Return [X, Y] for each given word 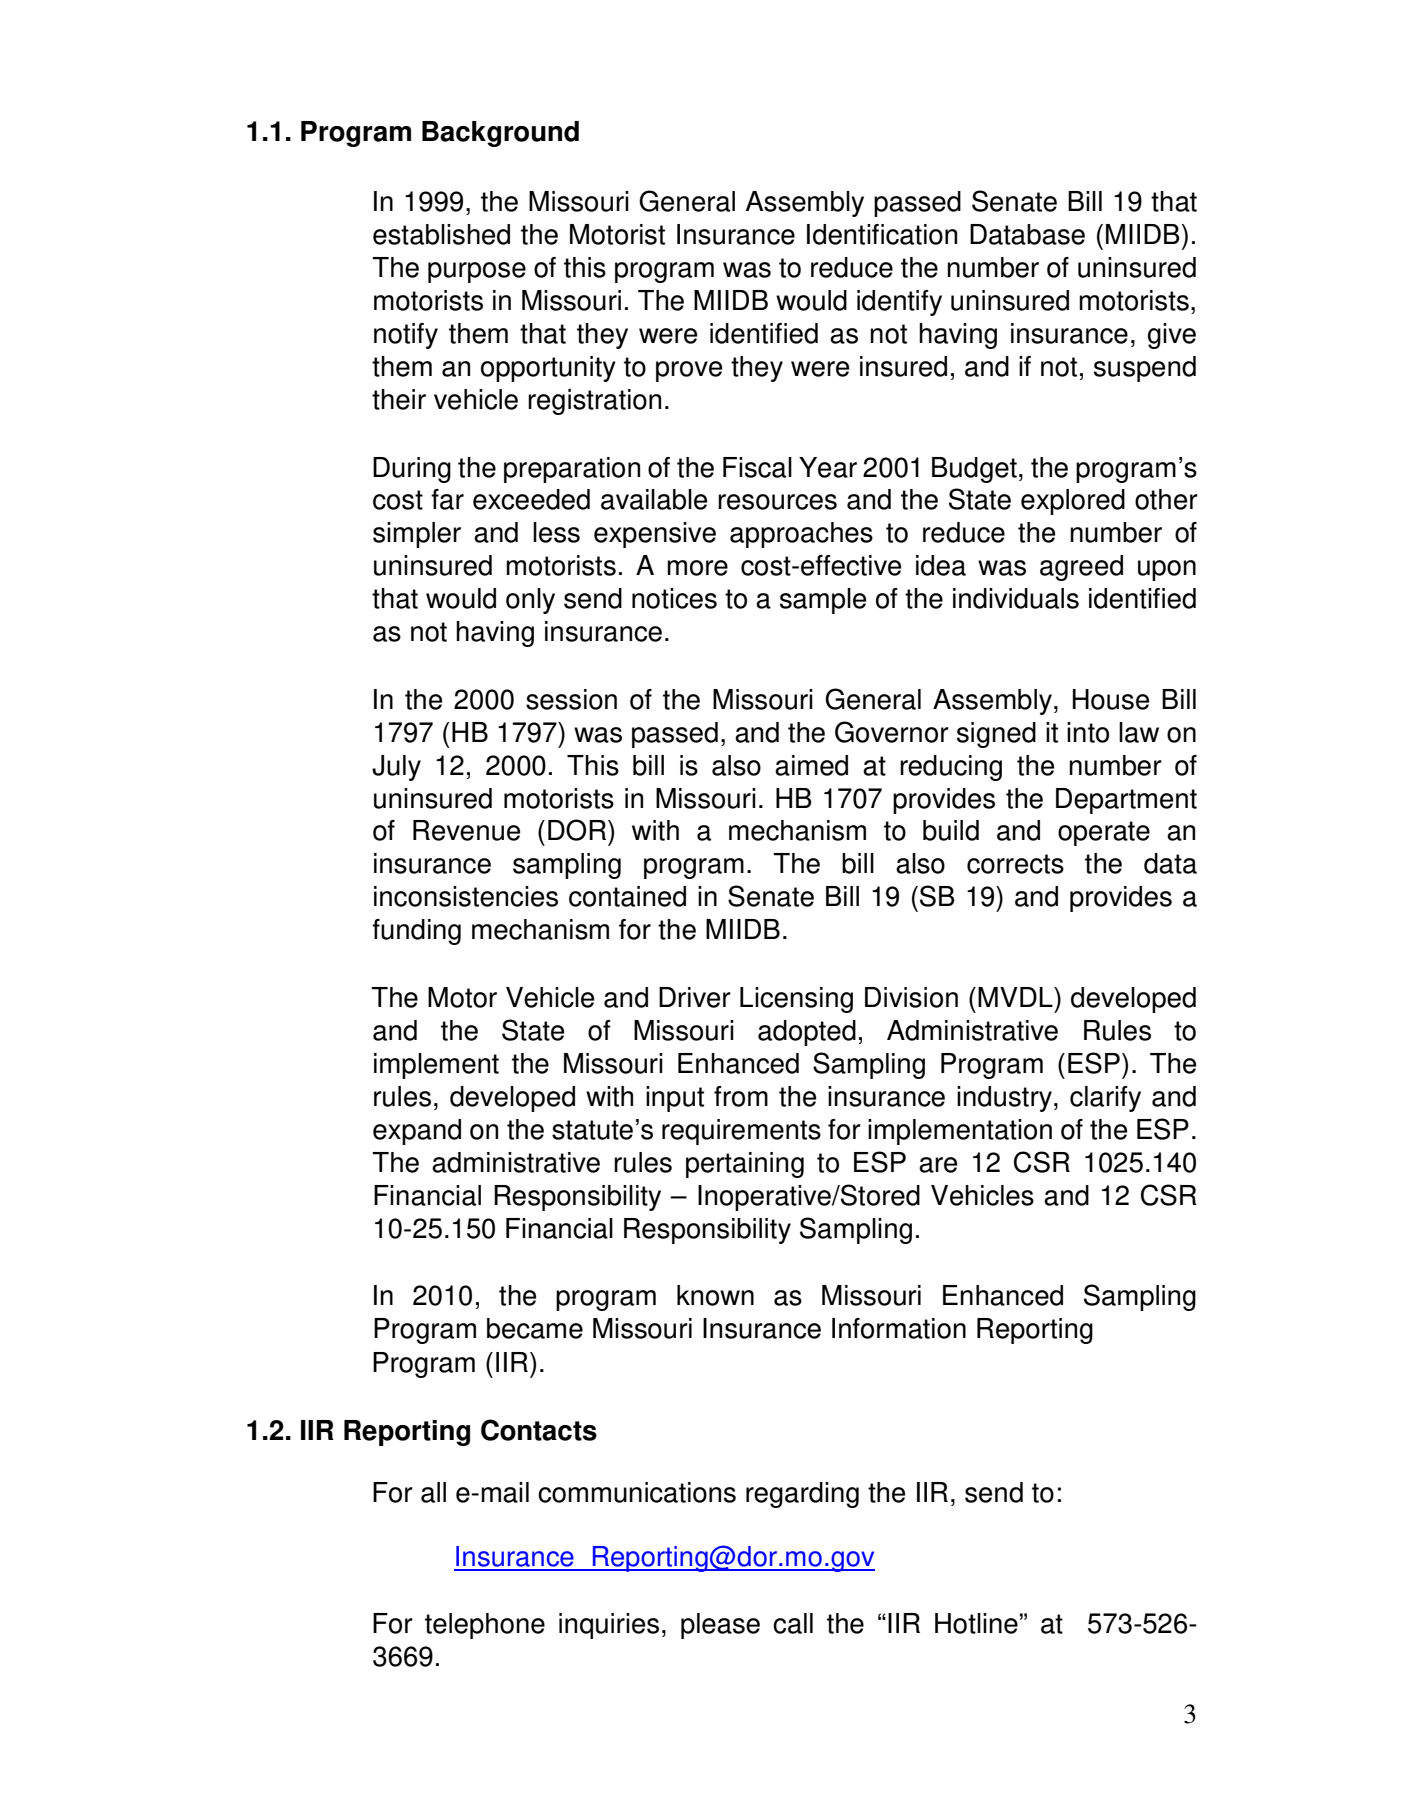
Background [500, 134]
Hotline [976, 1623]
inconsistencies [466, 896]
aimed [811, 765]
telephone [485, 1626]
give [1172, 336]
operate [1104, 833]
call [793, 1623]
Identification [882, 234]
